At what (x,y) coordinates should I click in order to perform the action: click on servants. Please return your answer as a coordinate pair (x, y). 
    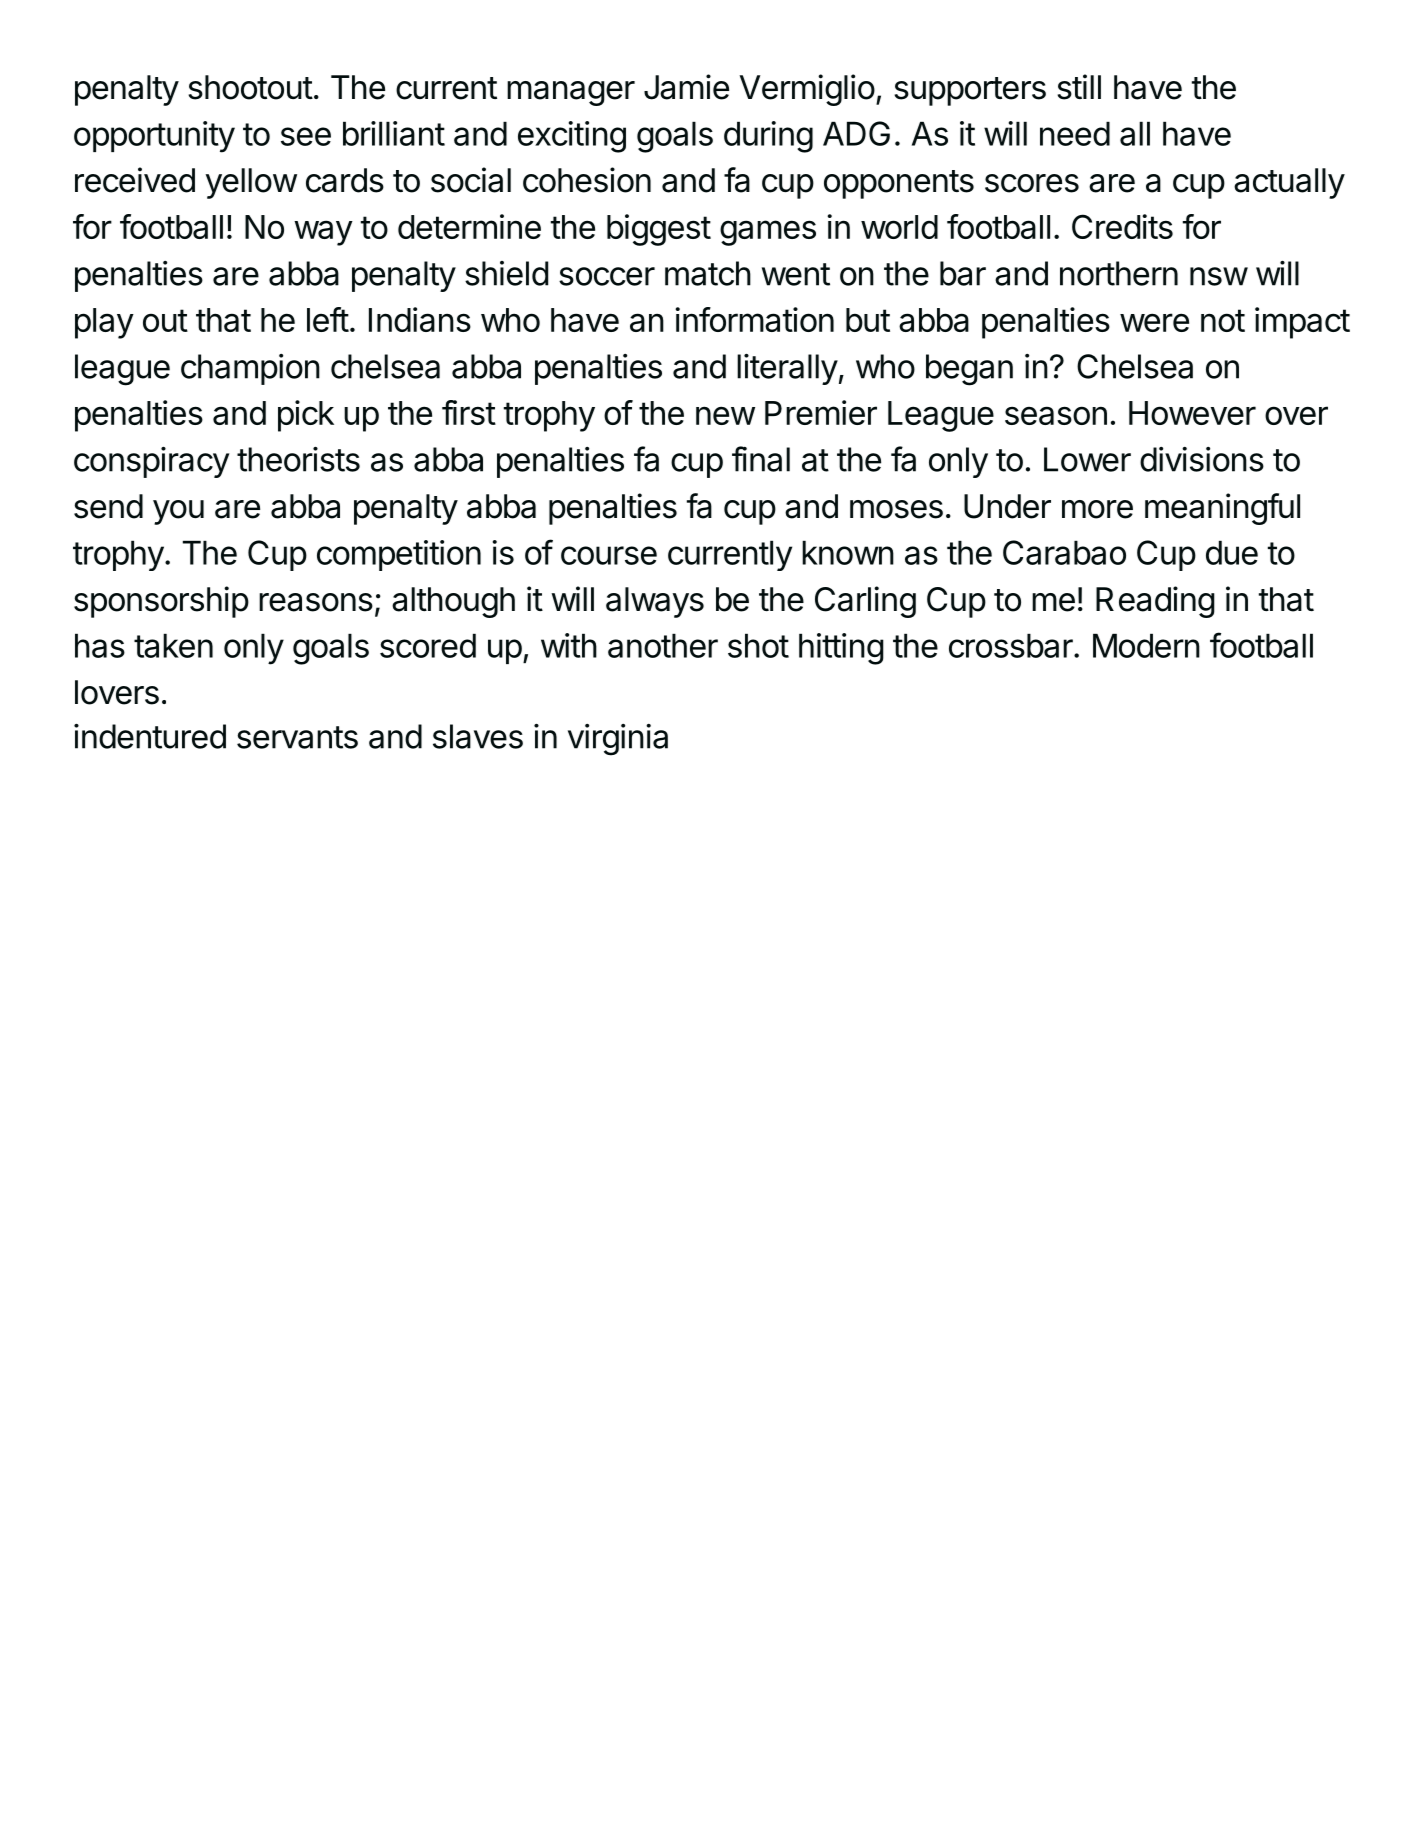
    Looking at the image, I should click on (297, 737).
